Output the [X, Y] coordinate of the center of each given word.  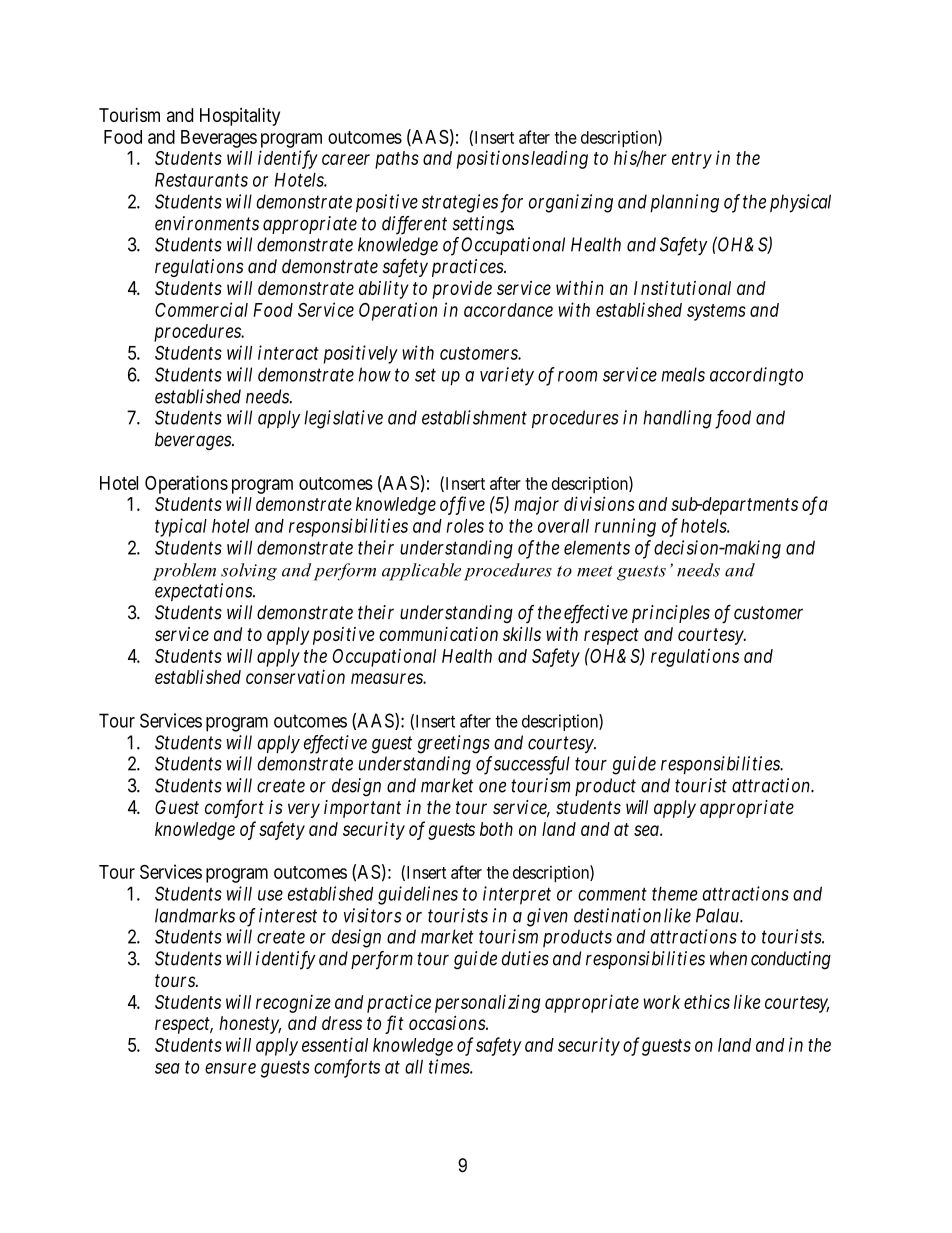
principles [671, 614]
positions [493, 159]
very [304, 810]
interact [288, 352]
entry [692, 160]
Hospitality [240, 117]
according [749, 376]
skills [522, 634]
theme [675, 894]
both [496, 829]
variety [507, 376]
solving [249, 572]
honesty [250, 1025]
